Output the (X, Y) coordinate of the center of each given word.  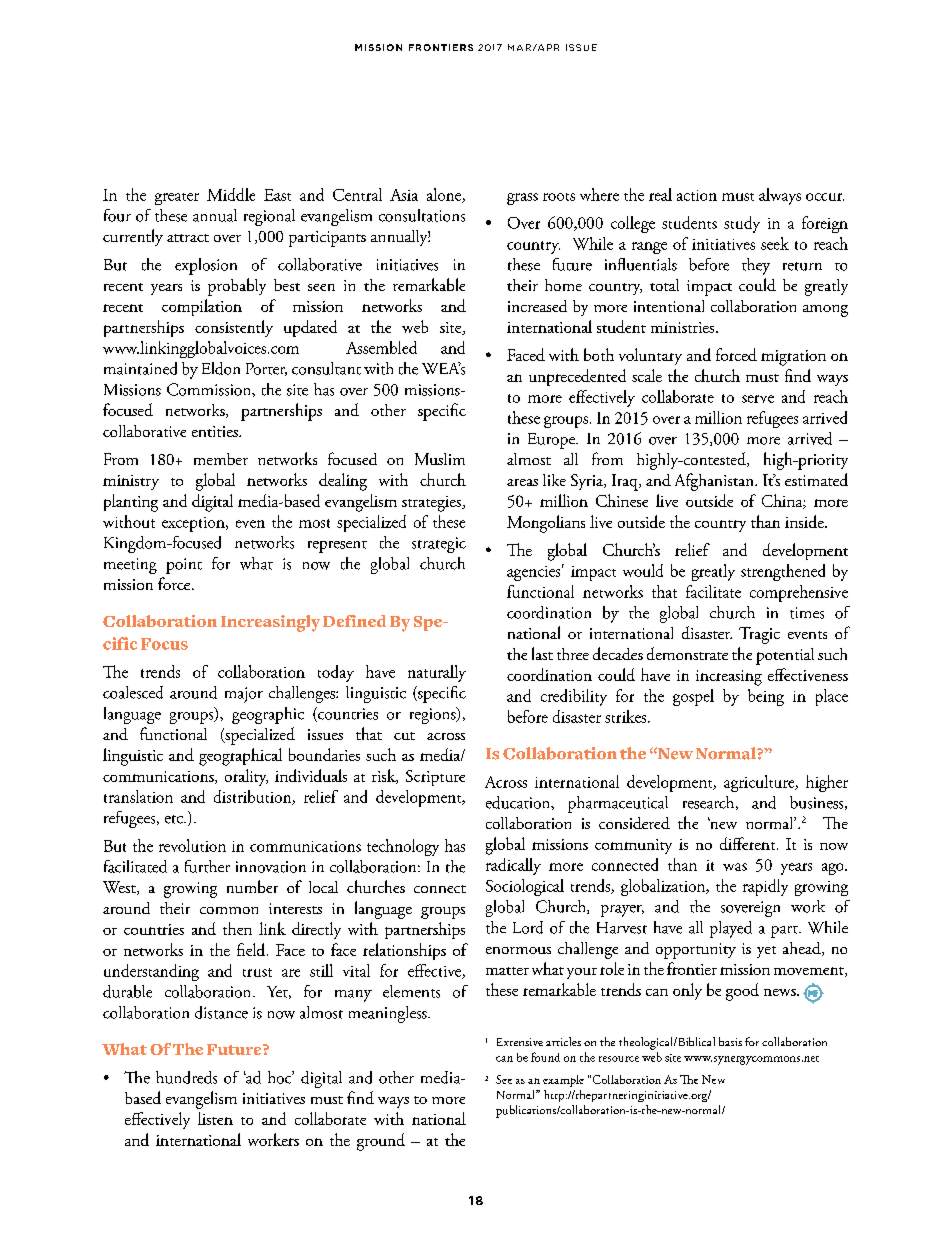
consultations (422, 215)
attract (188, 238)
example (563, 1081)
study (742, 224)
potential (785, 656)
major (244, 695)
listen (215, 1118)
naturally (437, 673)
